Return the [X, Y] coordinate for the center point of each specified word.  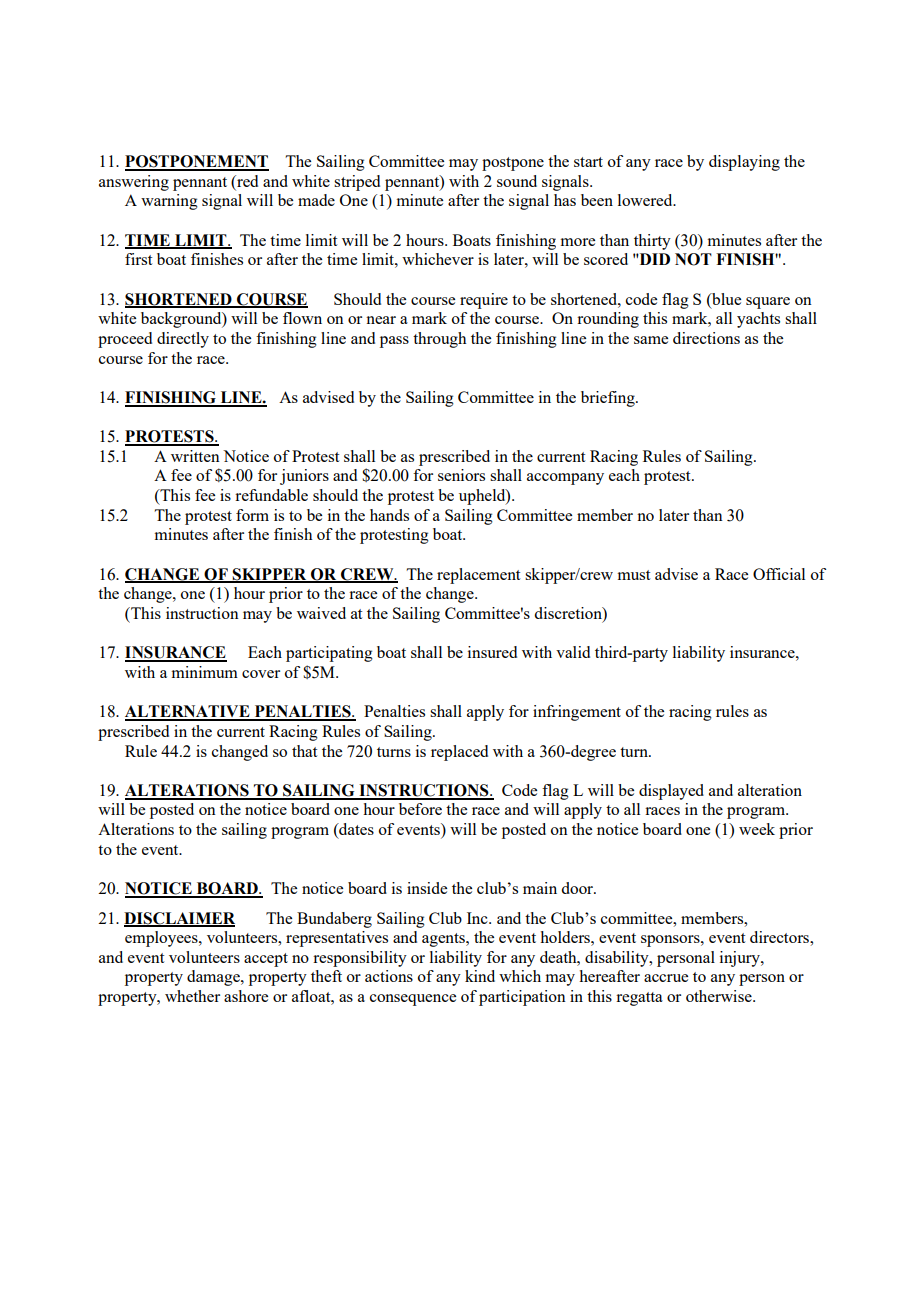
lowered [646, 200]
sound [517, 181]
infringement [577, 713]
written [195, 456]
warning [169, 202]
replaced [459, 753]
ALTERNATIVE [188, 712]
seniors [461, 475]
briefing [609, 399]
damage [214, 978]
